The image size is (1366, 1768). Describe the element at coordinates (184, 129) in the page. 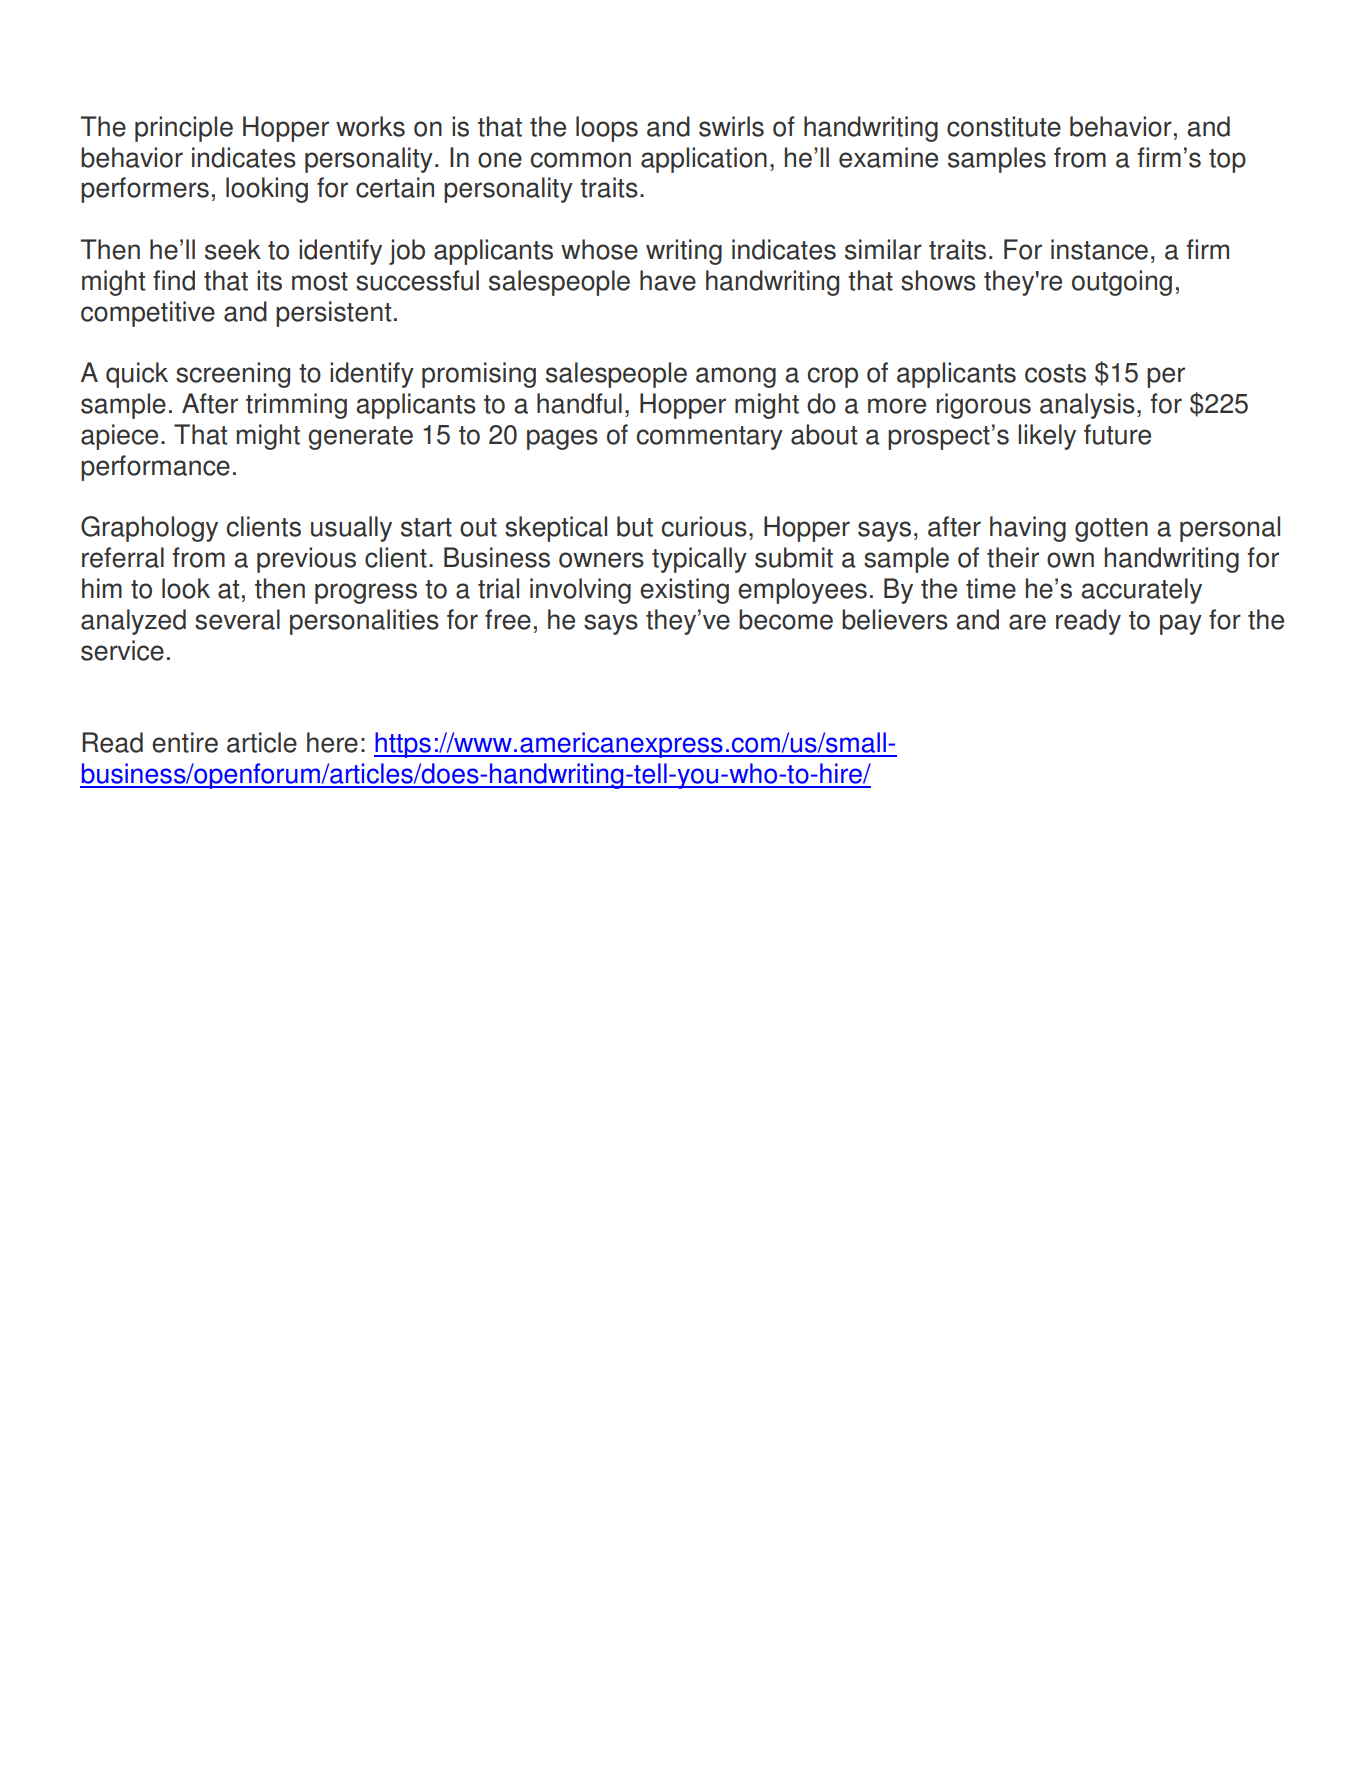

I see `principle` at that location.
